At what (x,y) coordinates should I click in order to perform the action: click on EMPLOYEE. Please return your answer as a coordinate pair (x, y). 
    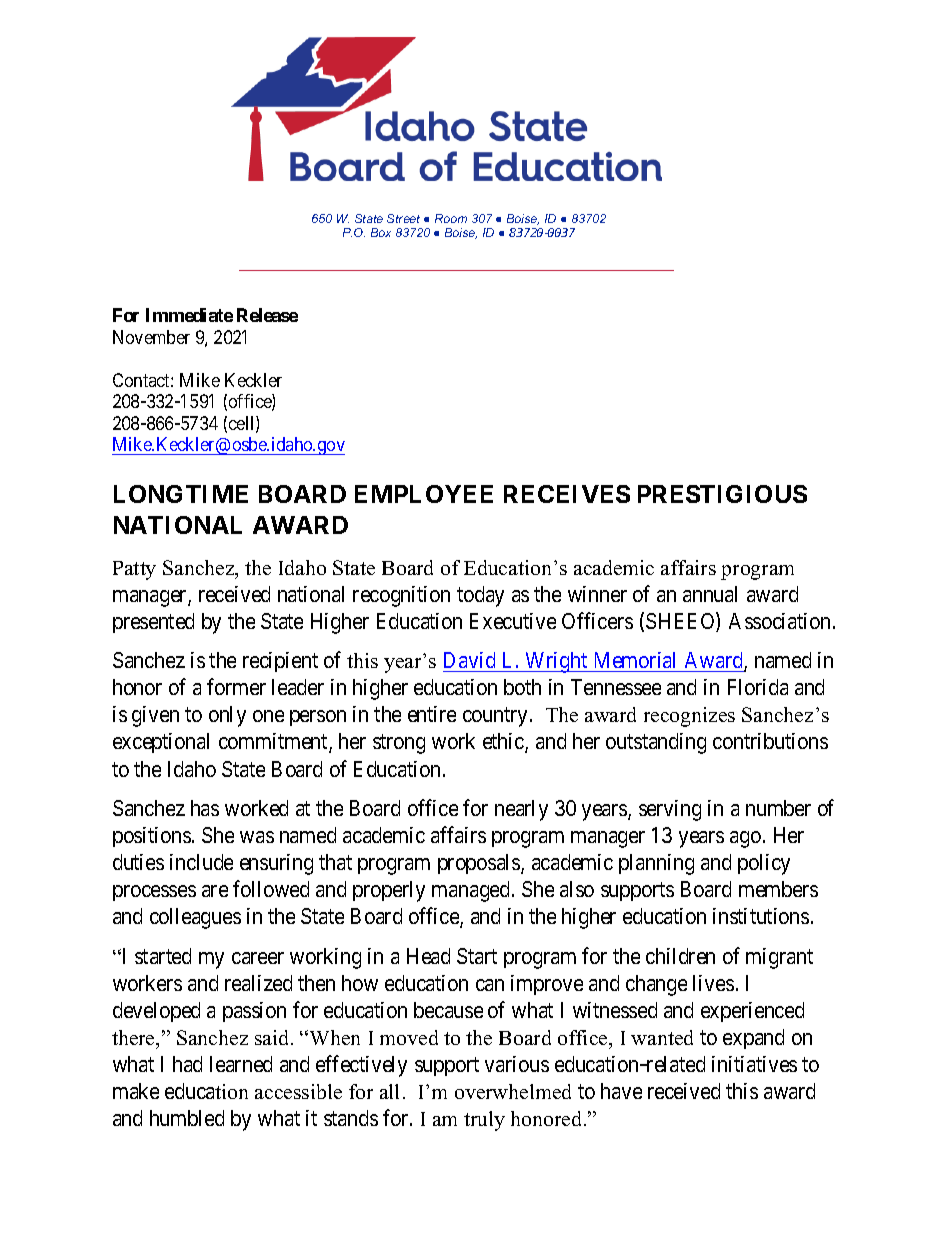
    Looking at the image, I should click on (424, 494).
